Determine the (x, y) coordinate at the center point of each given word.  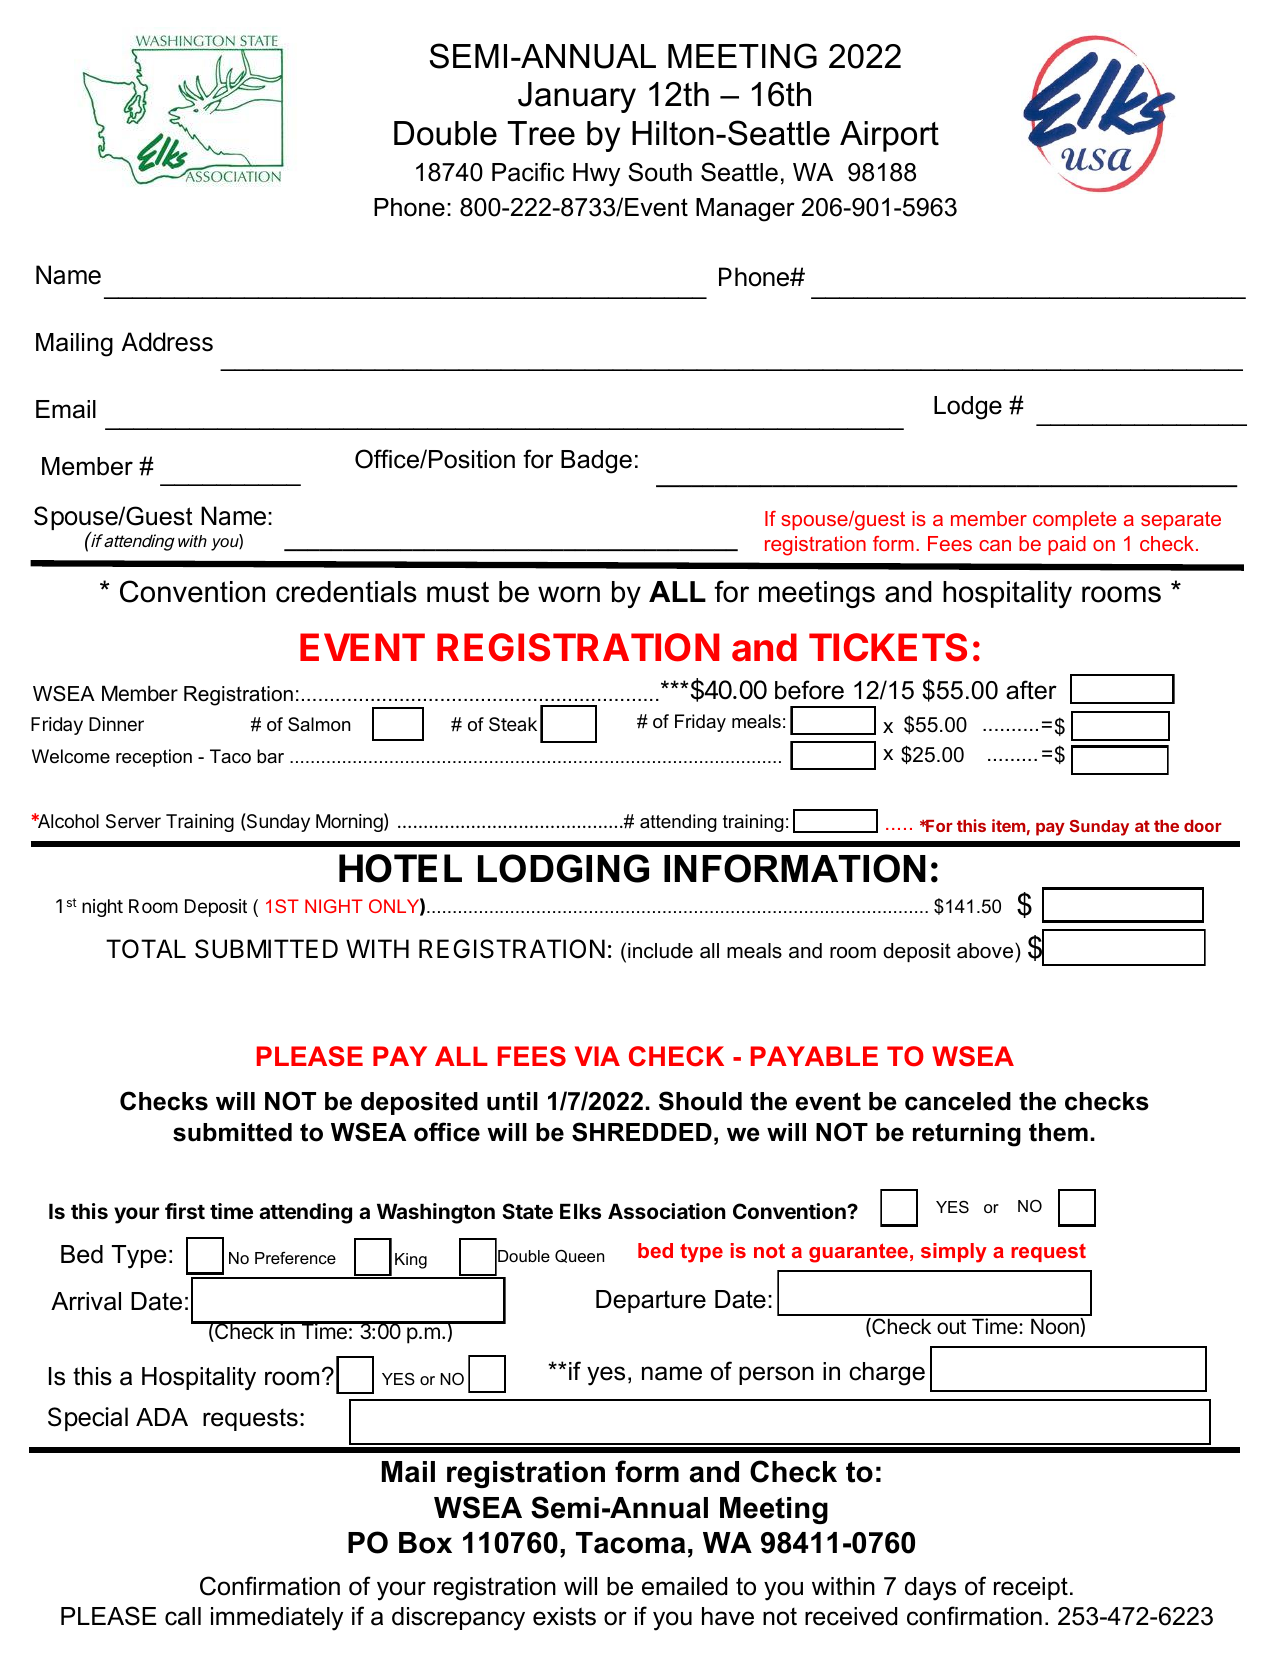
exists (564, 1616)
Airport (889, 136)
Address (167, 342)
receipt (1031, 1588)
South (660, 172)
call (183, 1616)
